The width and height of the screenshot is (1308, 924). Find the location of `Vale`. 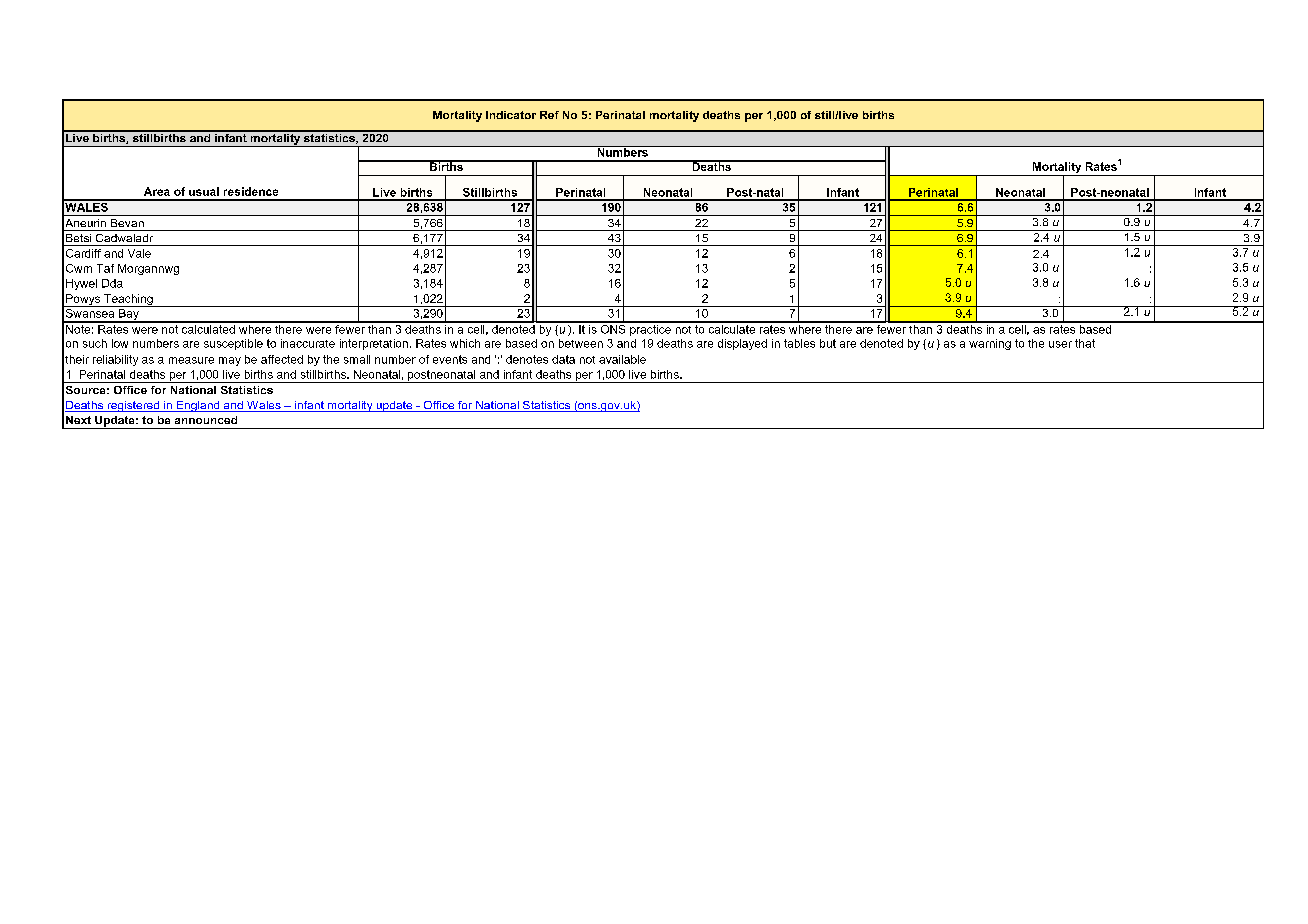

Vale is located at coordinates (139, 253).
